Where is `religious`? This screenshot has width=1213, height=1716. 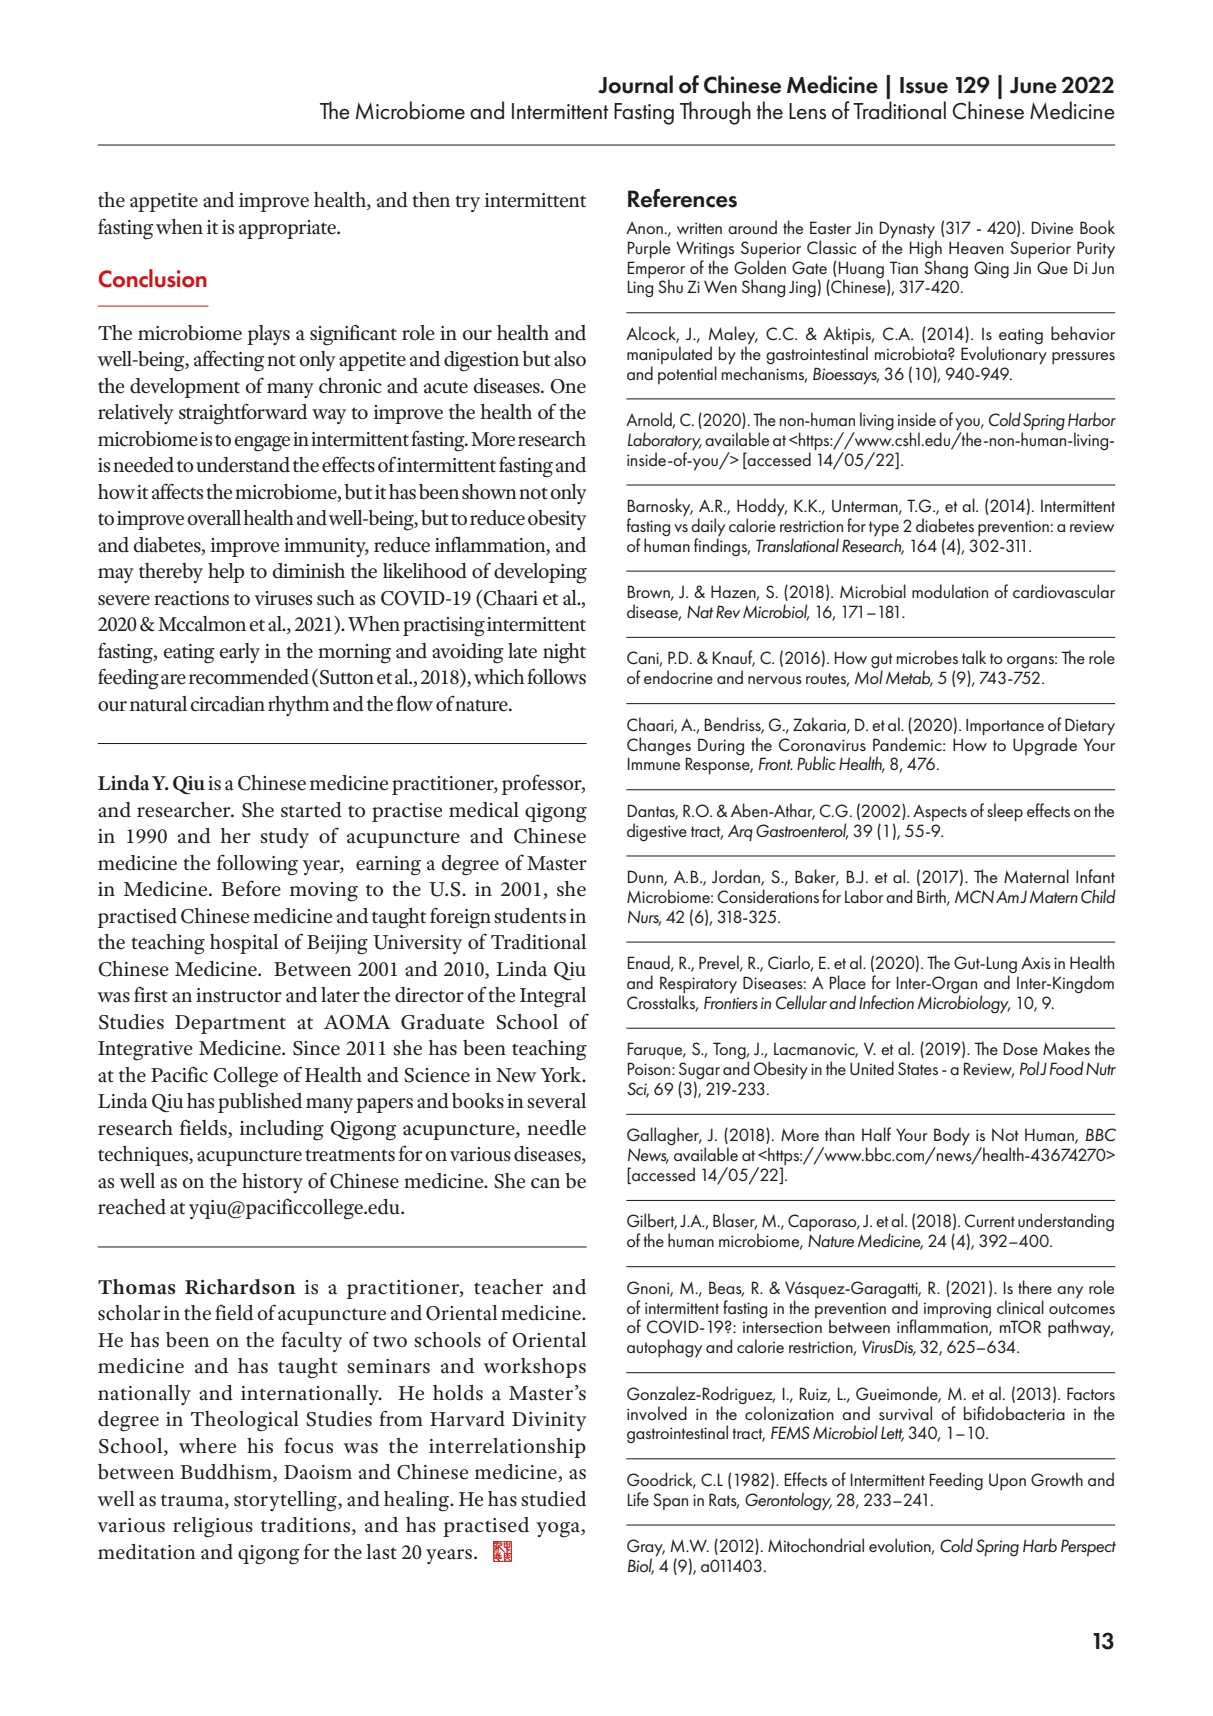 religious is located at coordinates (213, 1527).
